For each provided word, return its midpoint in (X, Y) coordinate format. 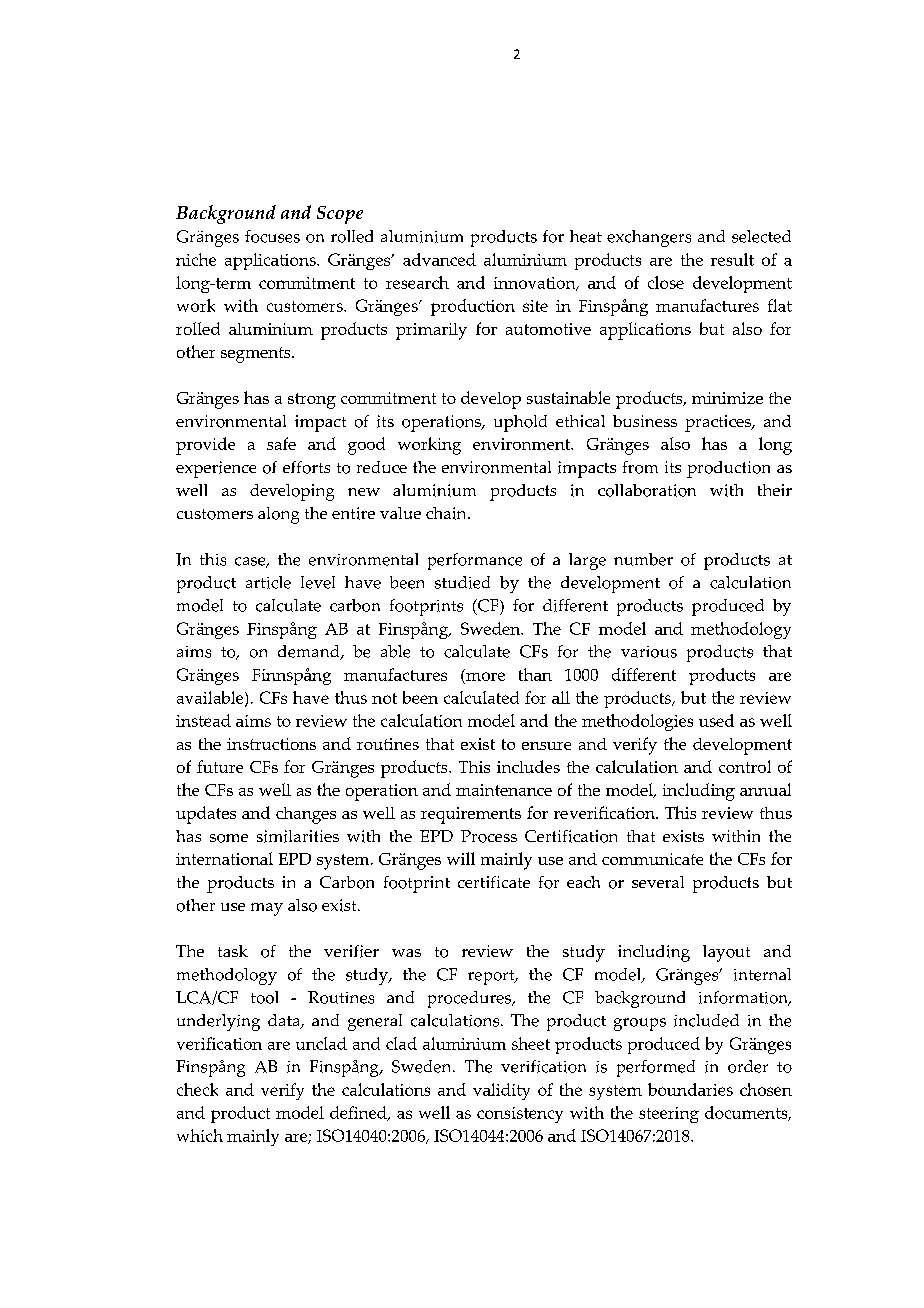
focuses (272, 236)
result (732, 259)
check (197, 1089)
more (484, 675)
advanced (439, 259)
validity (501, 1091)
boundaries (690, 1089)
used (716, 720)
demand (310, 652)
